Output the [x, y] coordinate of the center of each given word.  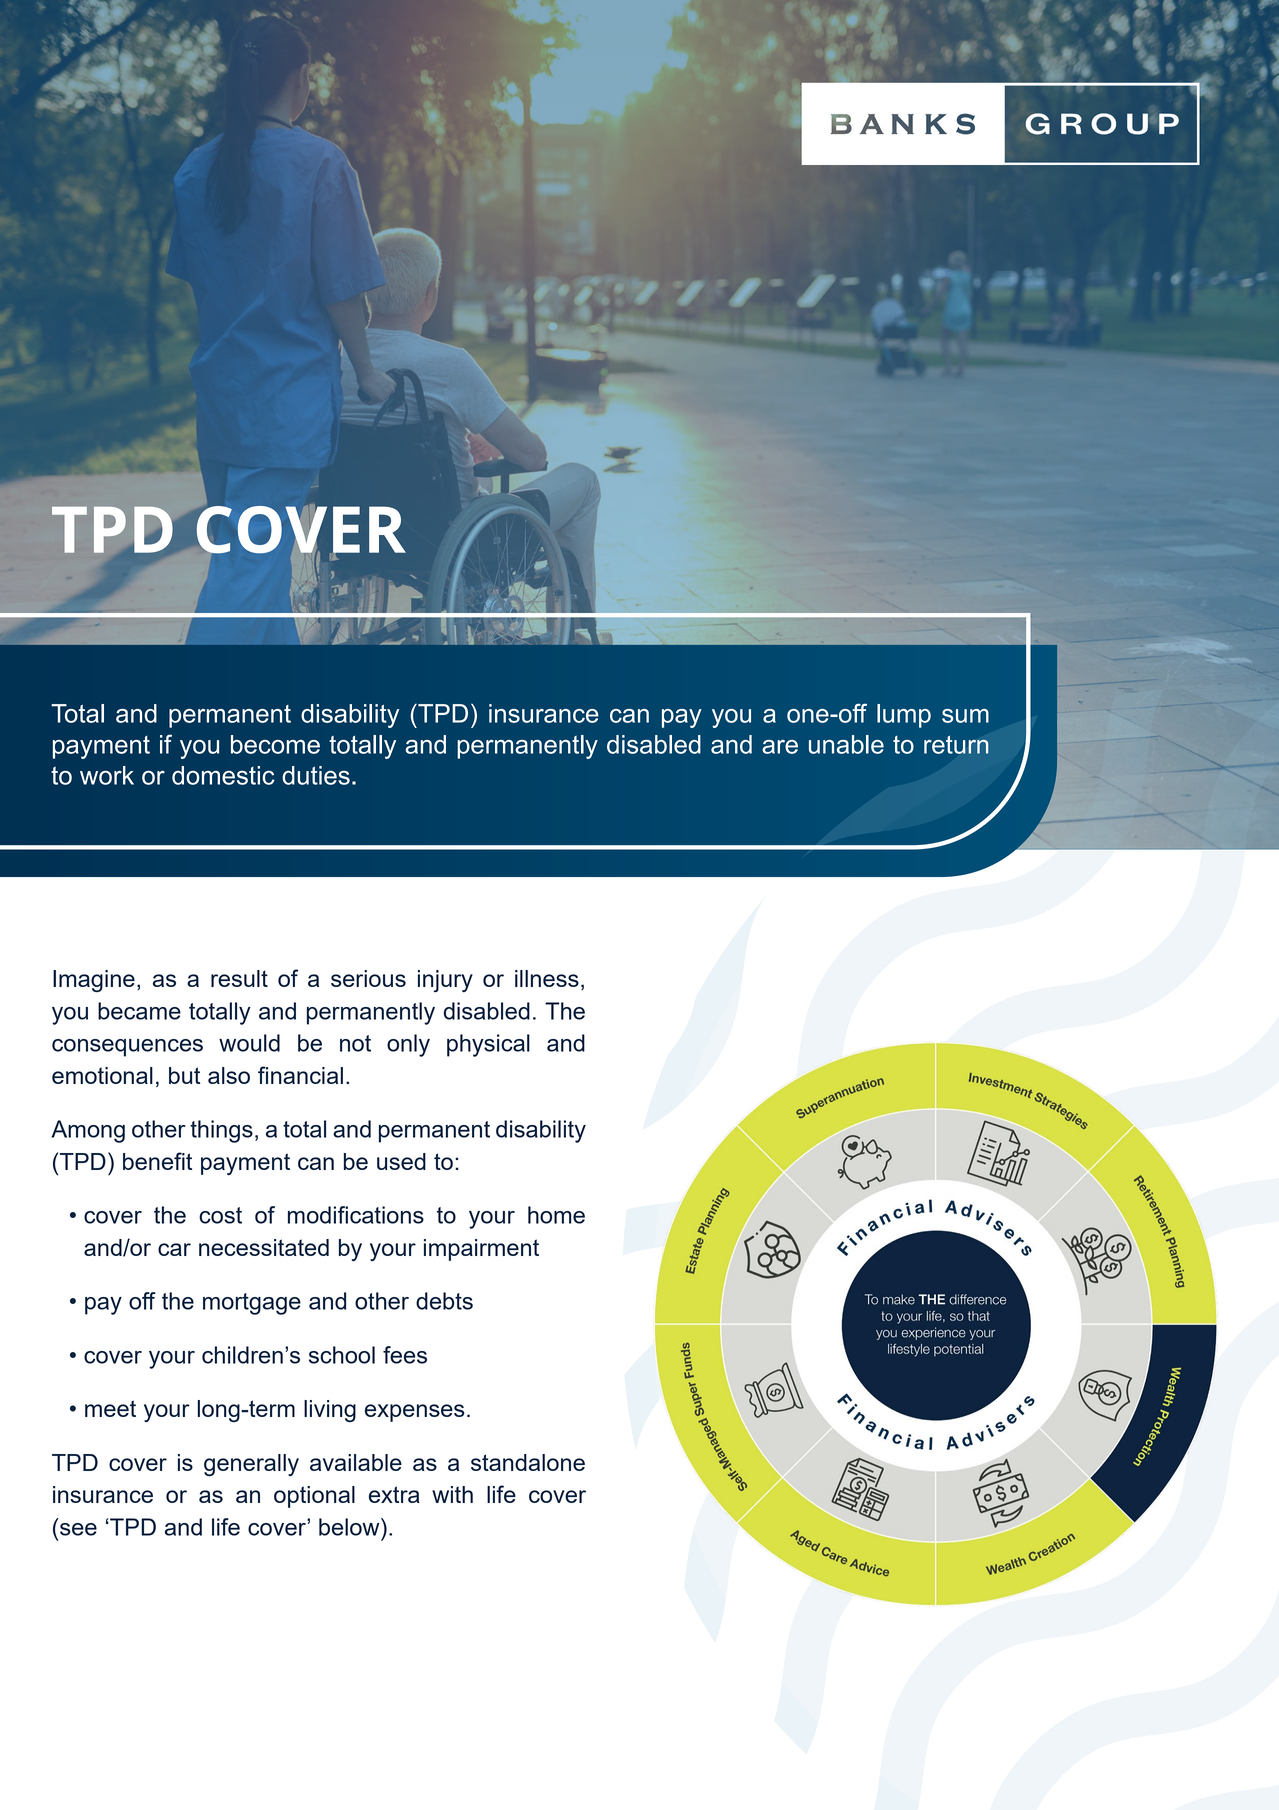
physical [488, 1045]
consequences [127, 1048]
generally [251, 1465]
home [556, 1215]
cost [220, 1215]
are [780, 747]
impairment [481, 1250]
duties [316, 775]
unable [846, 744]
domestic [223, 775]
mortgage [252, 1304]
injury [445, 981]
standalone [528, 1462]
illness [547, 978]
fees [405, 1355]
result [239, 978]
